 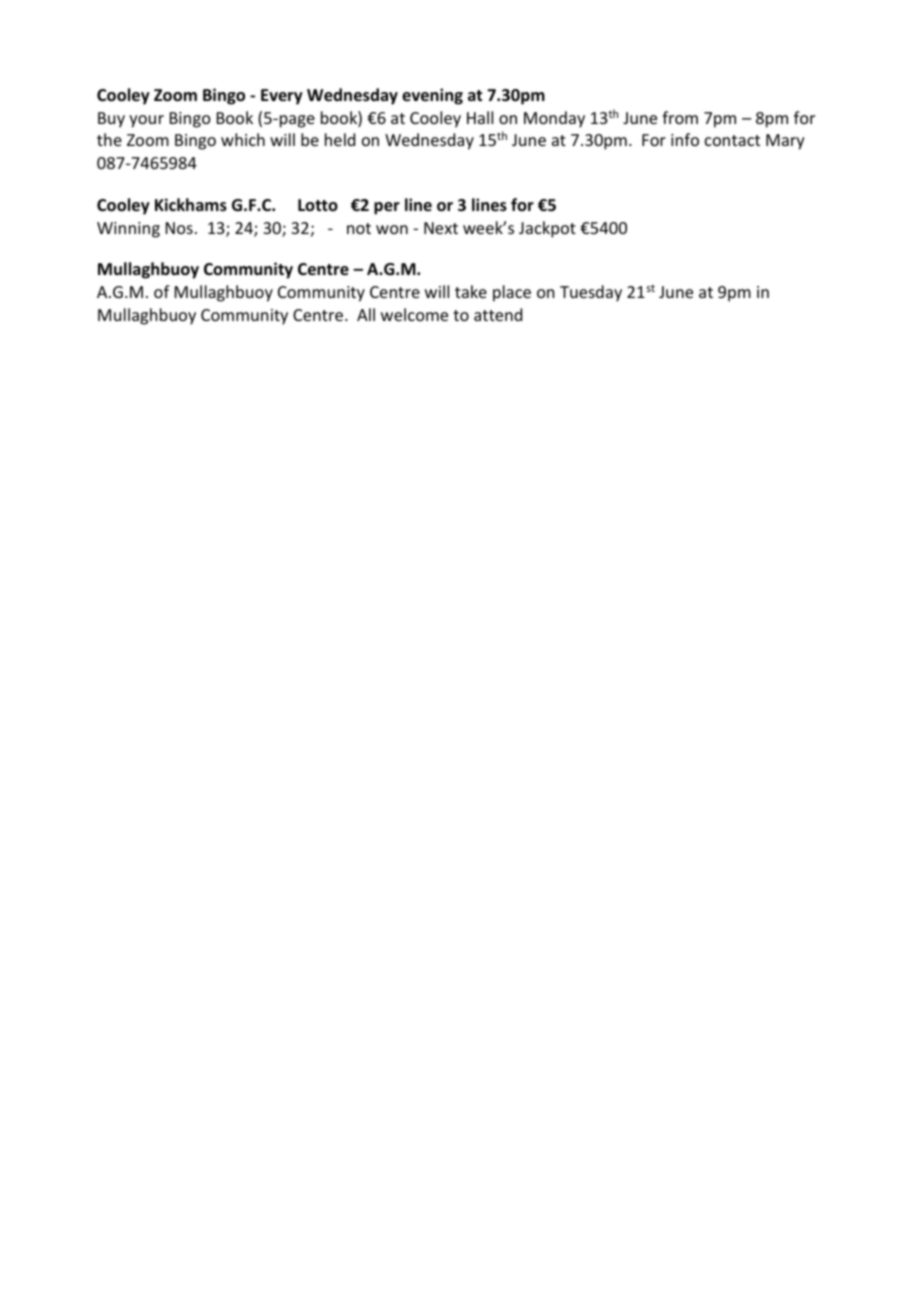 I want to click on per, so click(x=387, y=208).
